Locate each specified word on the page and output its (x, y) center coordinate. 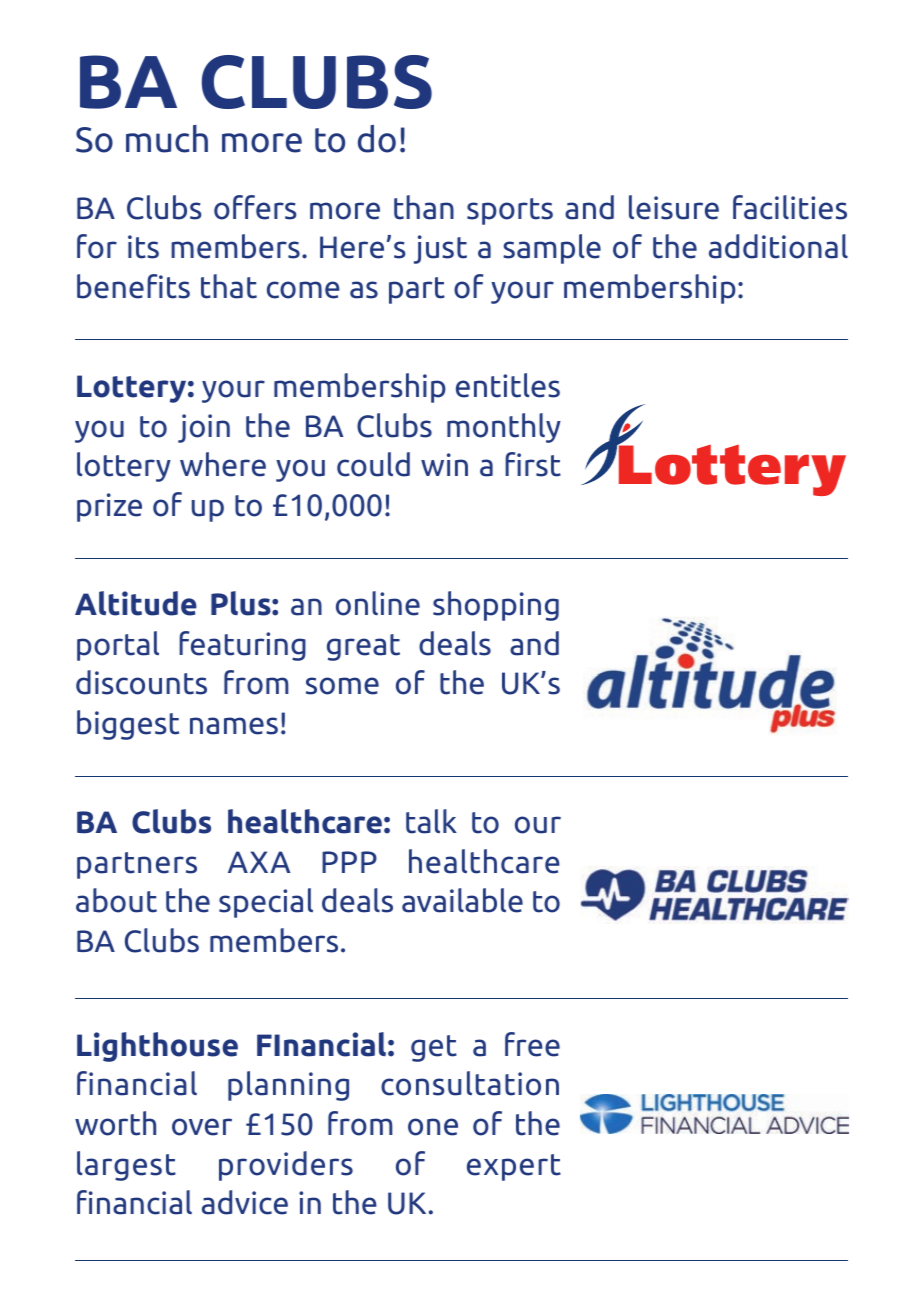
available (462, 900)
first (533, 464)
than (424, 207)
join (204, 428)
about (116, 900)
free (532, 1044)
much (167, 139)
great (363, 647)
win (444, 464)
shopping (496, 606)
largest (126, 1166)
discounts (141, 682)
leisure (674, 207)
